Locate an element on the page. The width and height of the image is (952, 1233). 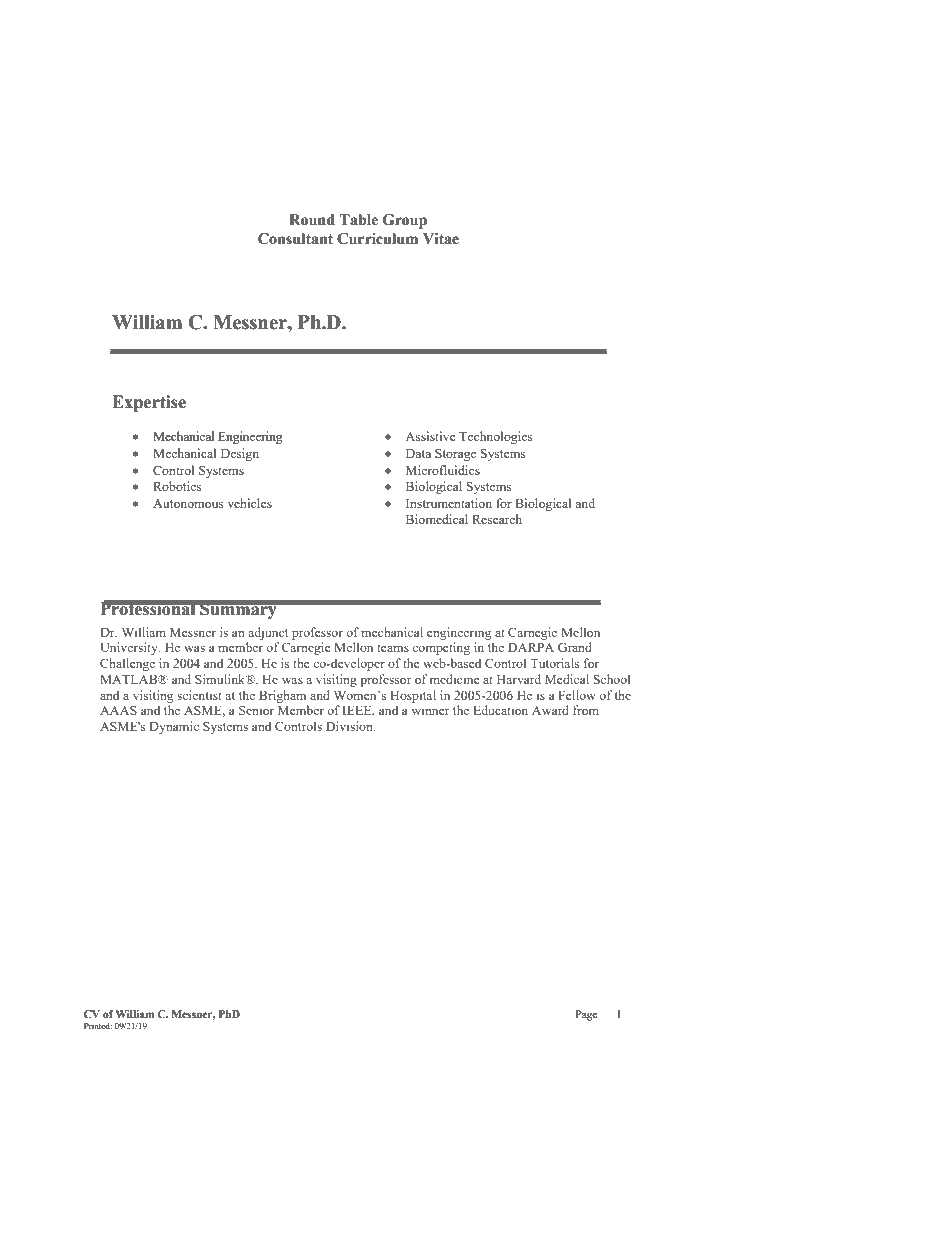
Data is located at coordinates (418, 453).
